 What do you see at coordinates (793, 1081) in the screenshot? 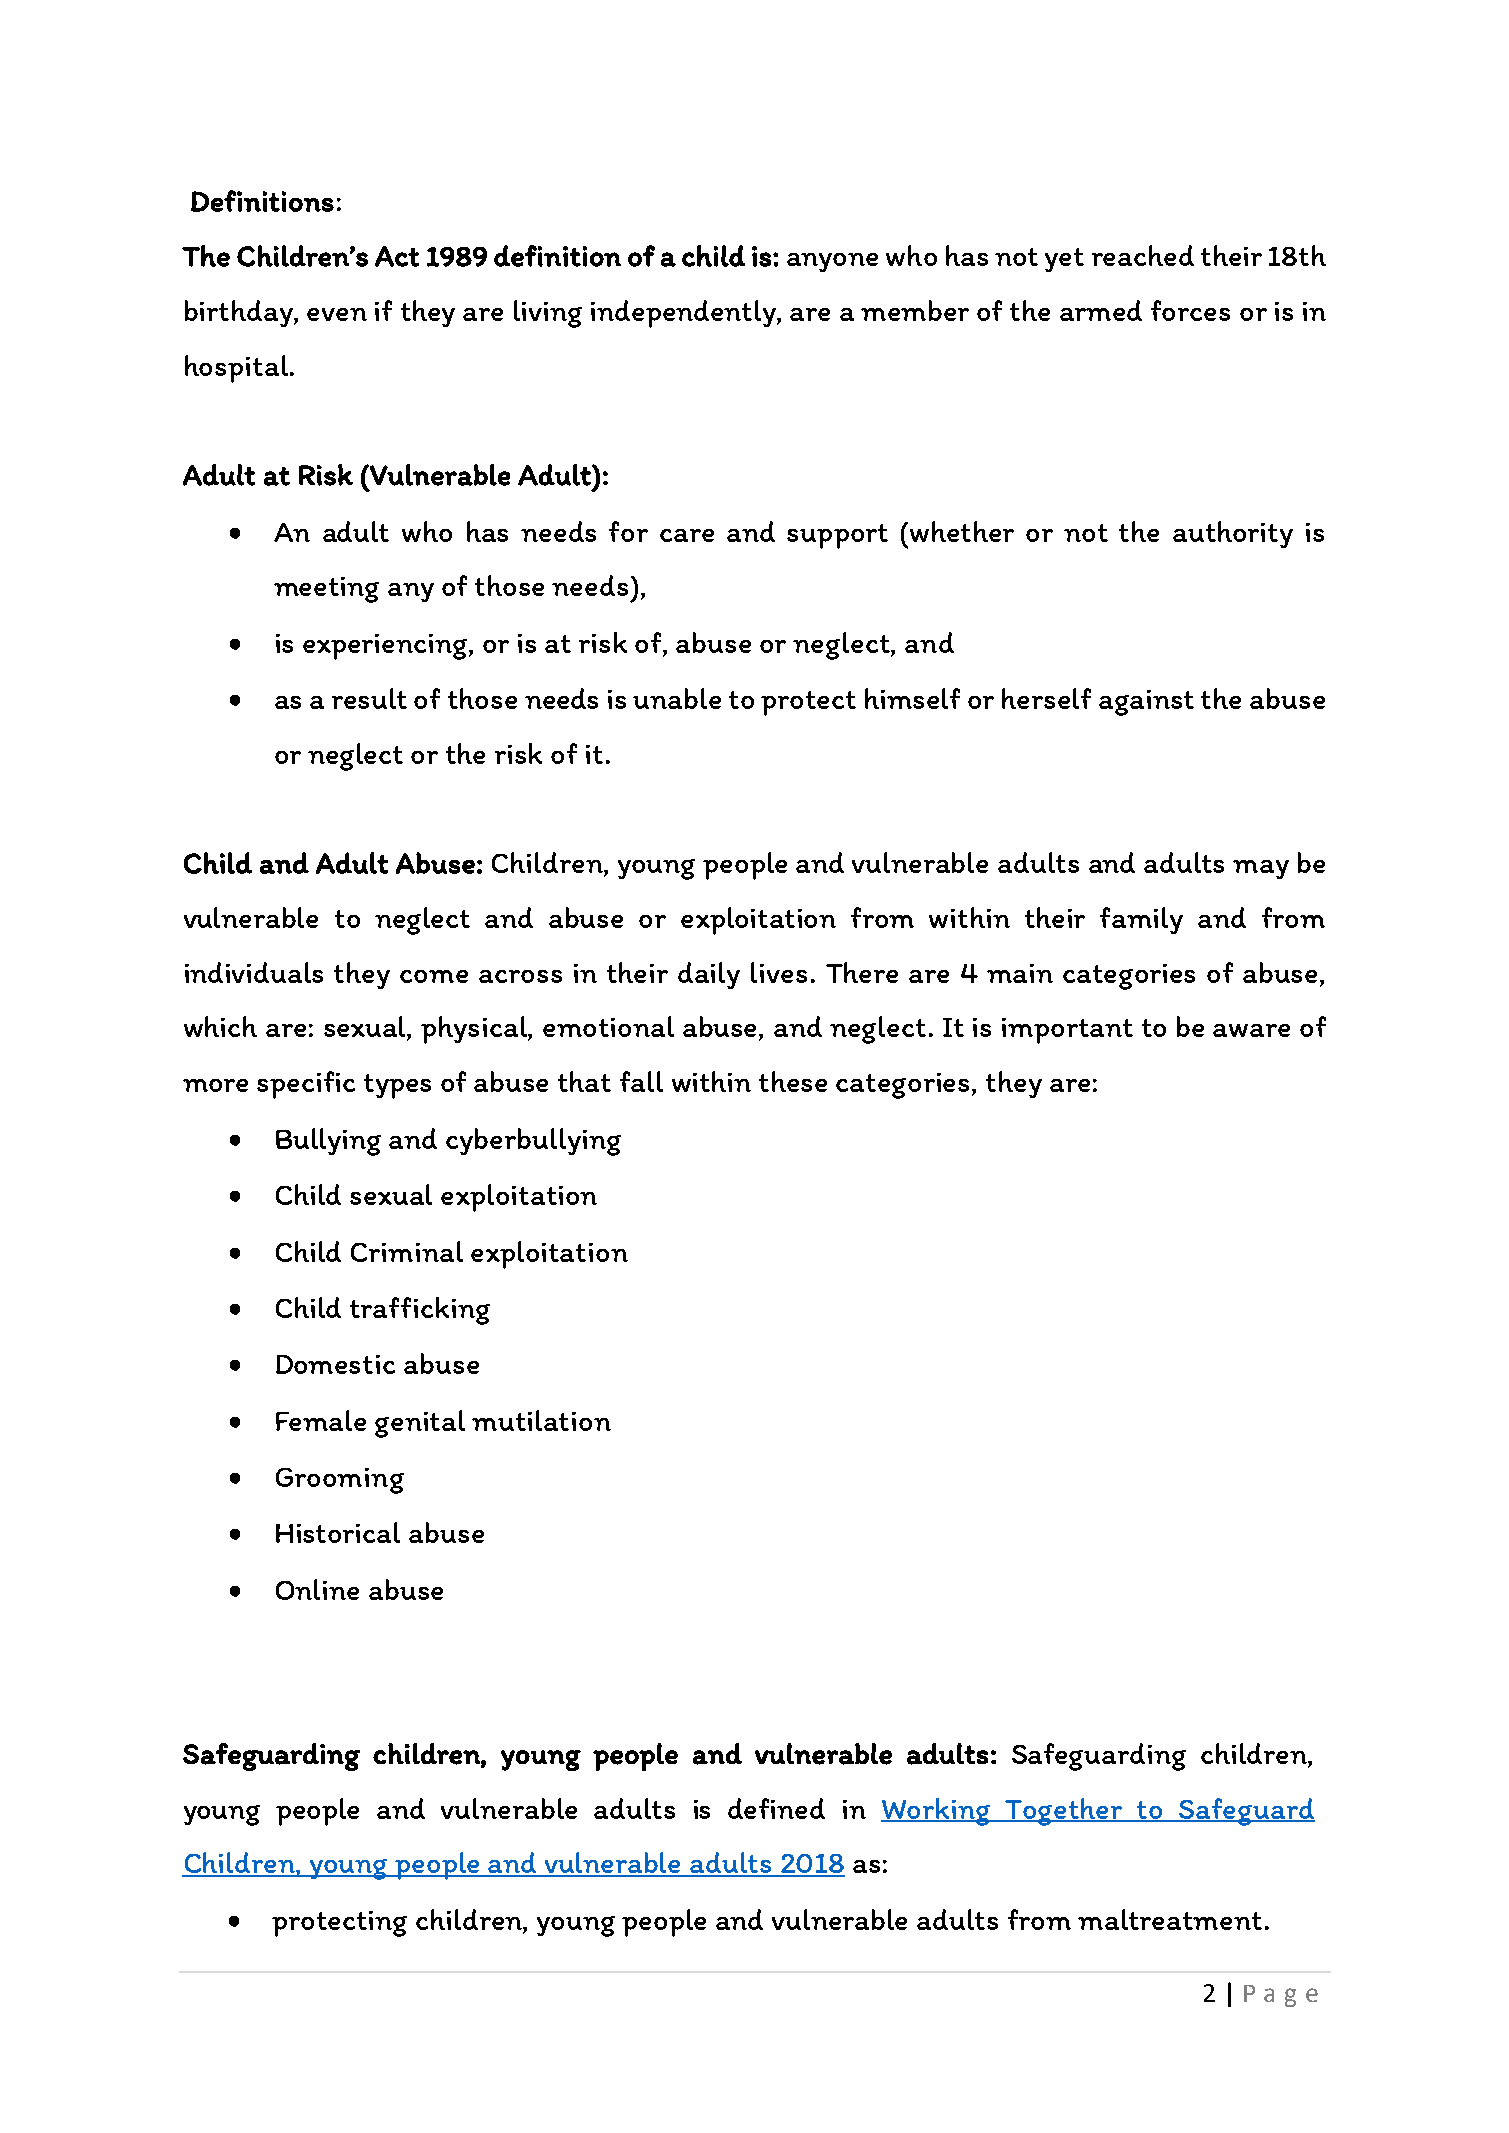
I see `these` at bounding box center [793, 1081].
